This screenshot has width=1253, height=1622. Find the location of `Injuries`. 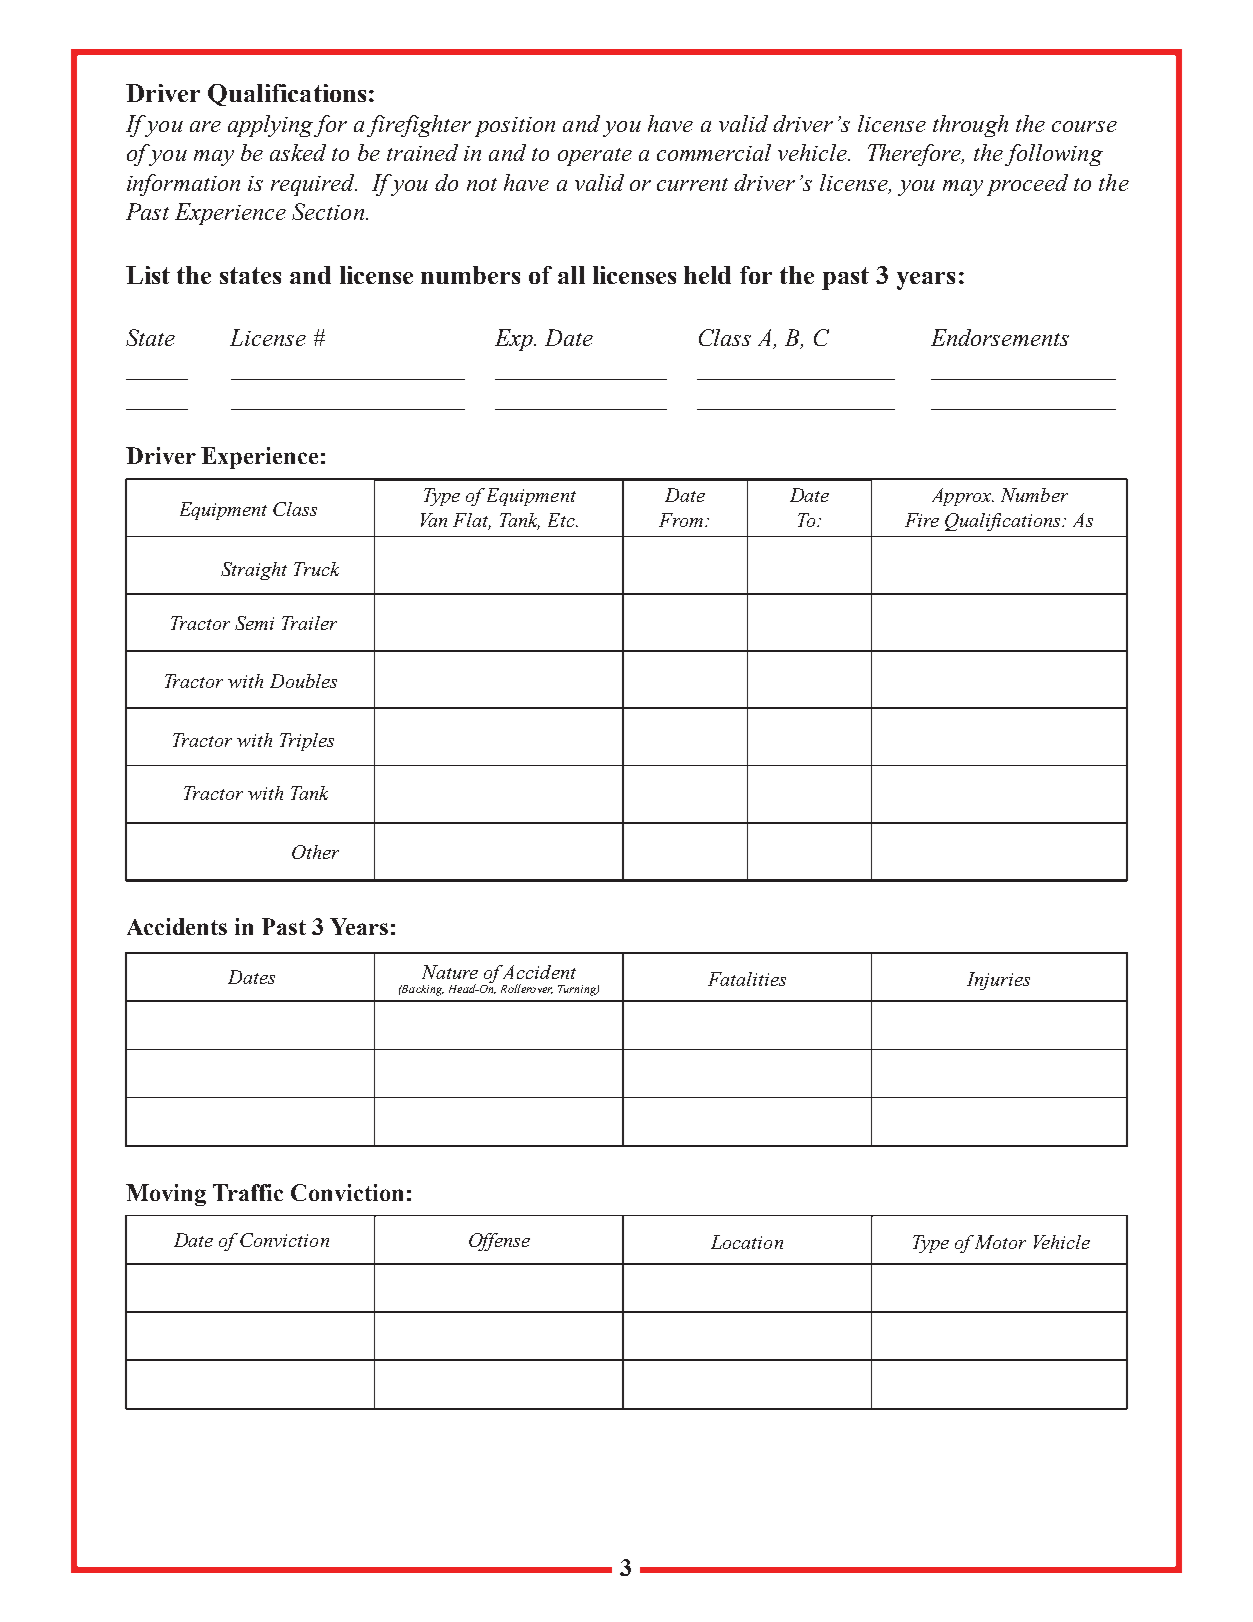

Injuries is located at coordinates (998, 981).
